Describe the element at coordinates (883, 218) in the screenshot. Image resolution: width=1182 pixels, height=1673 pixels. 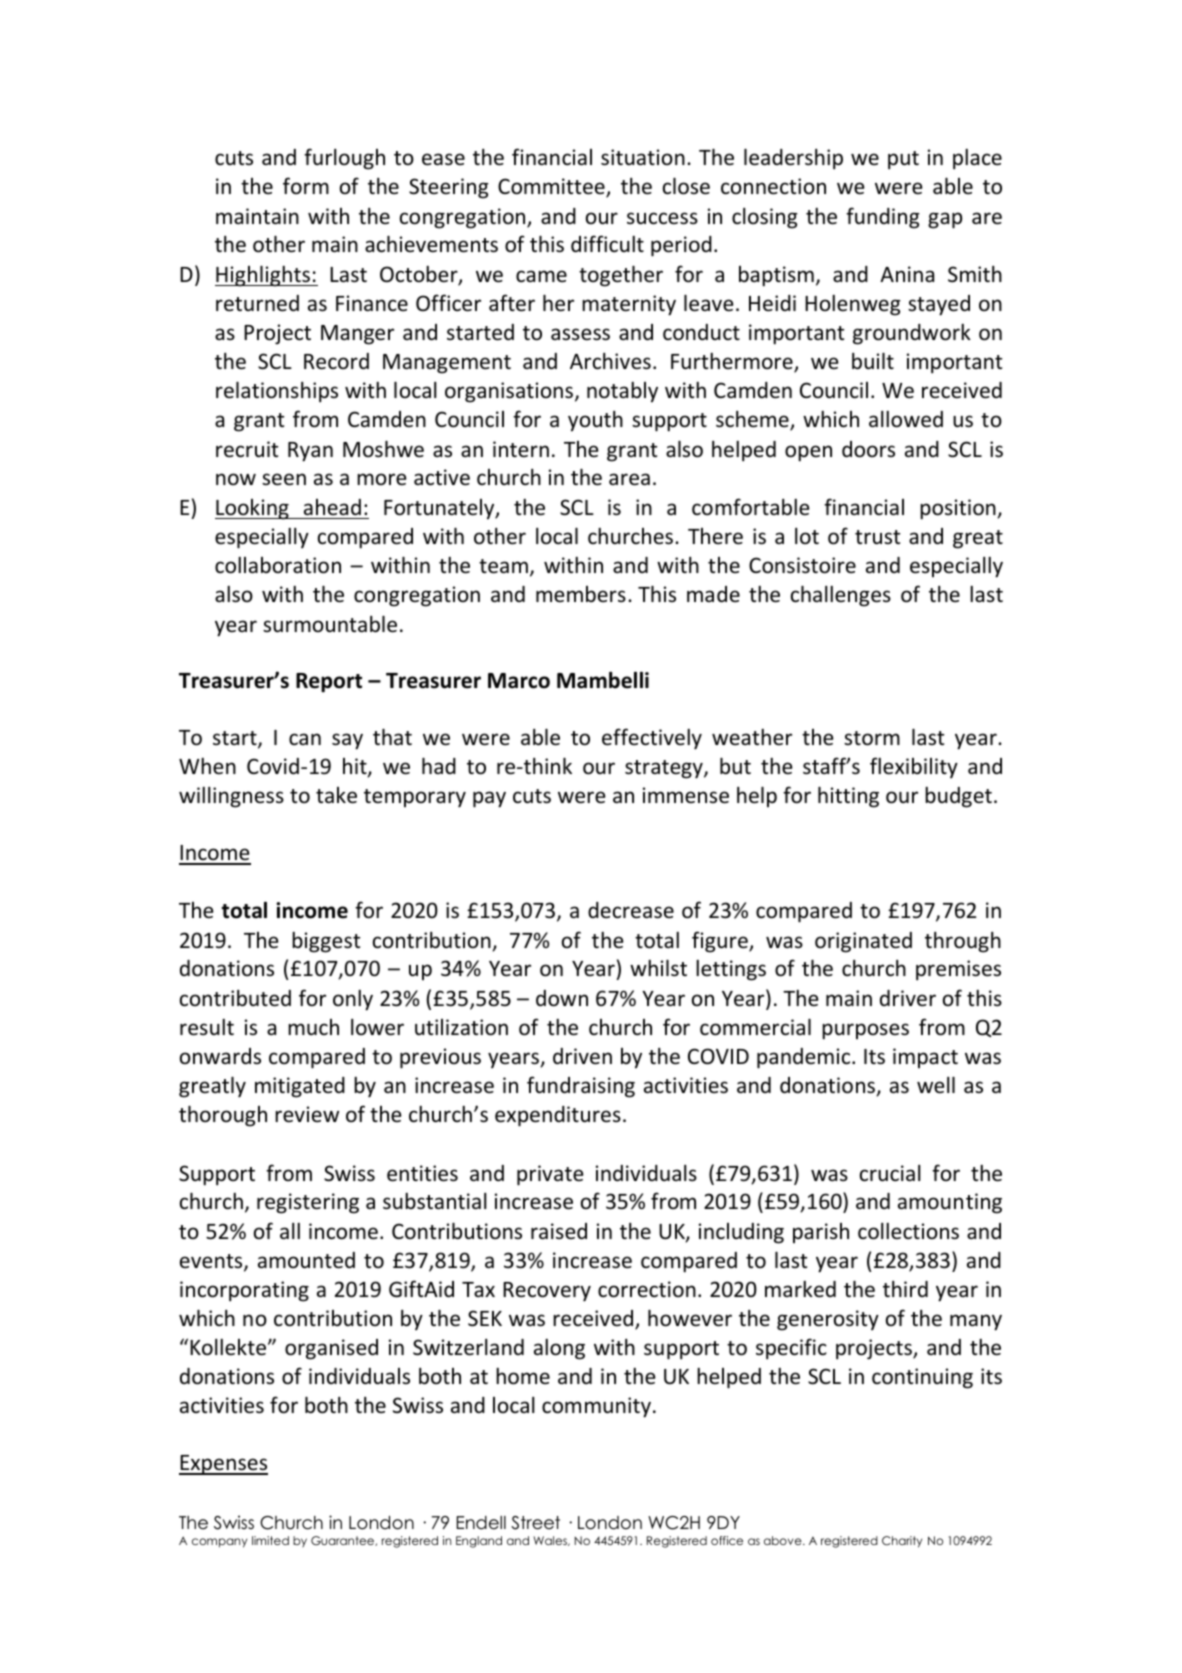
I see `funding` at that location.
